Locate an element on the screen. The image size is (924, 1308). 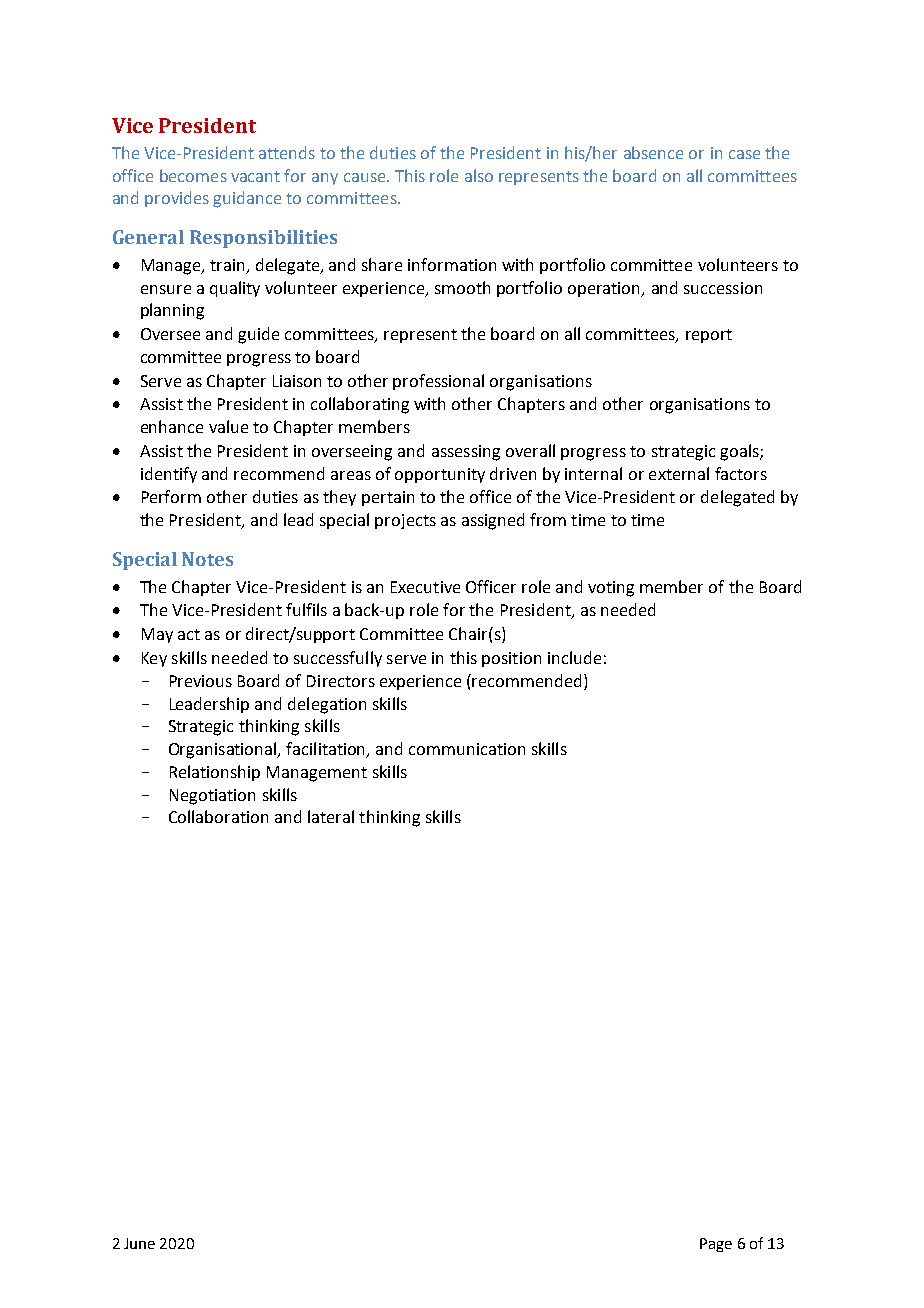
also is located at coordinates (479, 175).
